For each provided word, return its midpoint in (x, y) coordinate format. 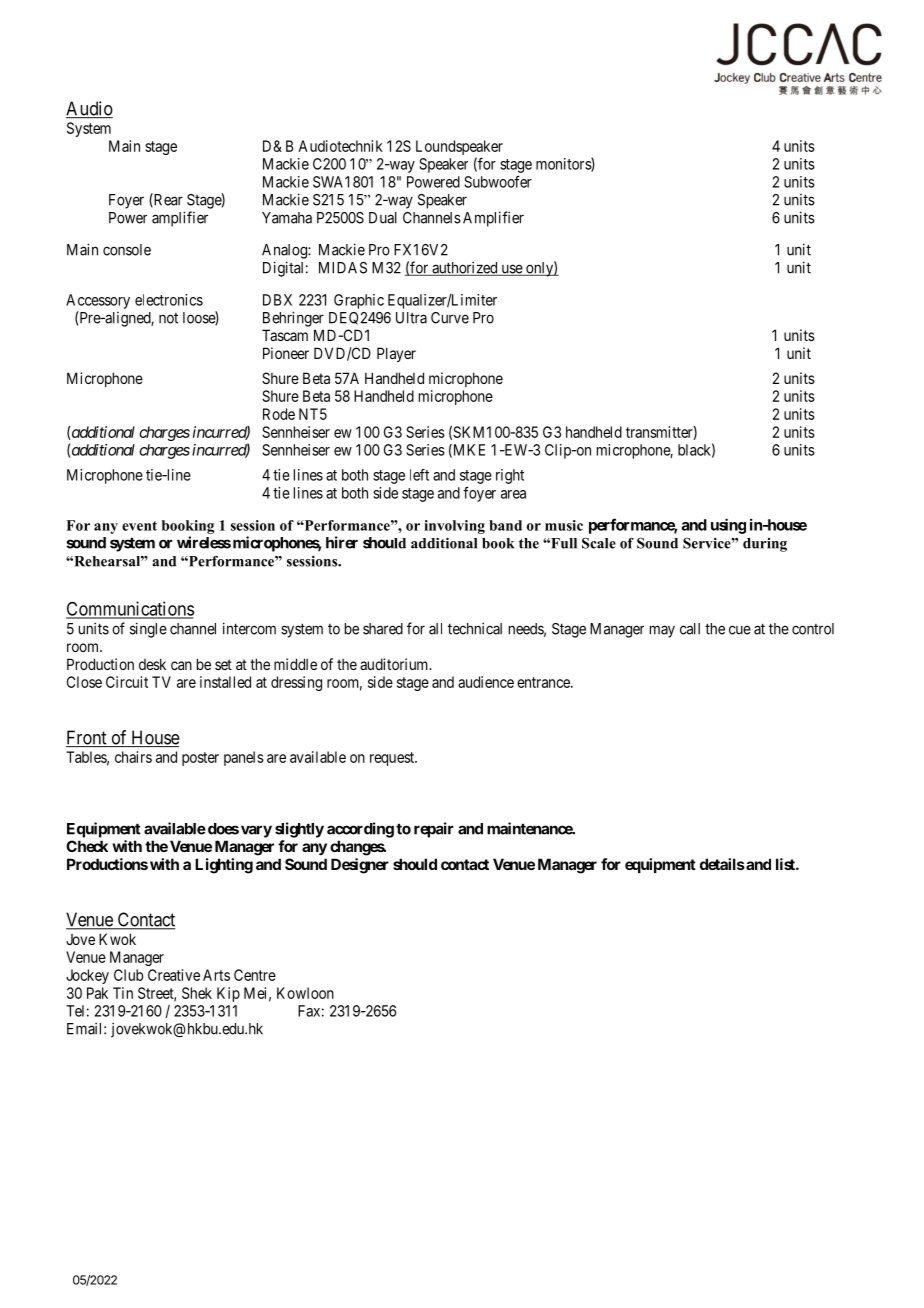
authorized (465, 268)
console (127, 250)
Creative (174, 975)
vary (256, 831)
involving (454, 527)
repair (434, 830)
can (181, 665)
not (168, 318)
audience (486, 682)
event (139, 526)
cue (740, 630)
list (786, 864)
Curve (450, 318)
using (728, 526)
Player (396, 354)
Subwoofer (498, 181)
